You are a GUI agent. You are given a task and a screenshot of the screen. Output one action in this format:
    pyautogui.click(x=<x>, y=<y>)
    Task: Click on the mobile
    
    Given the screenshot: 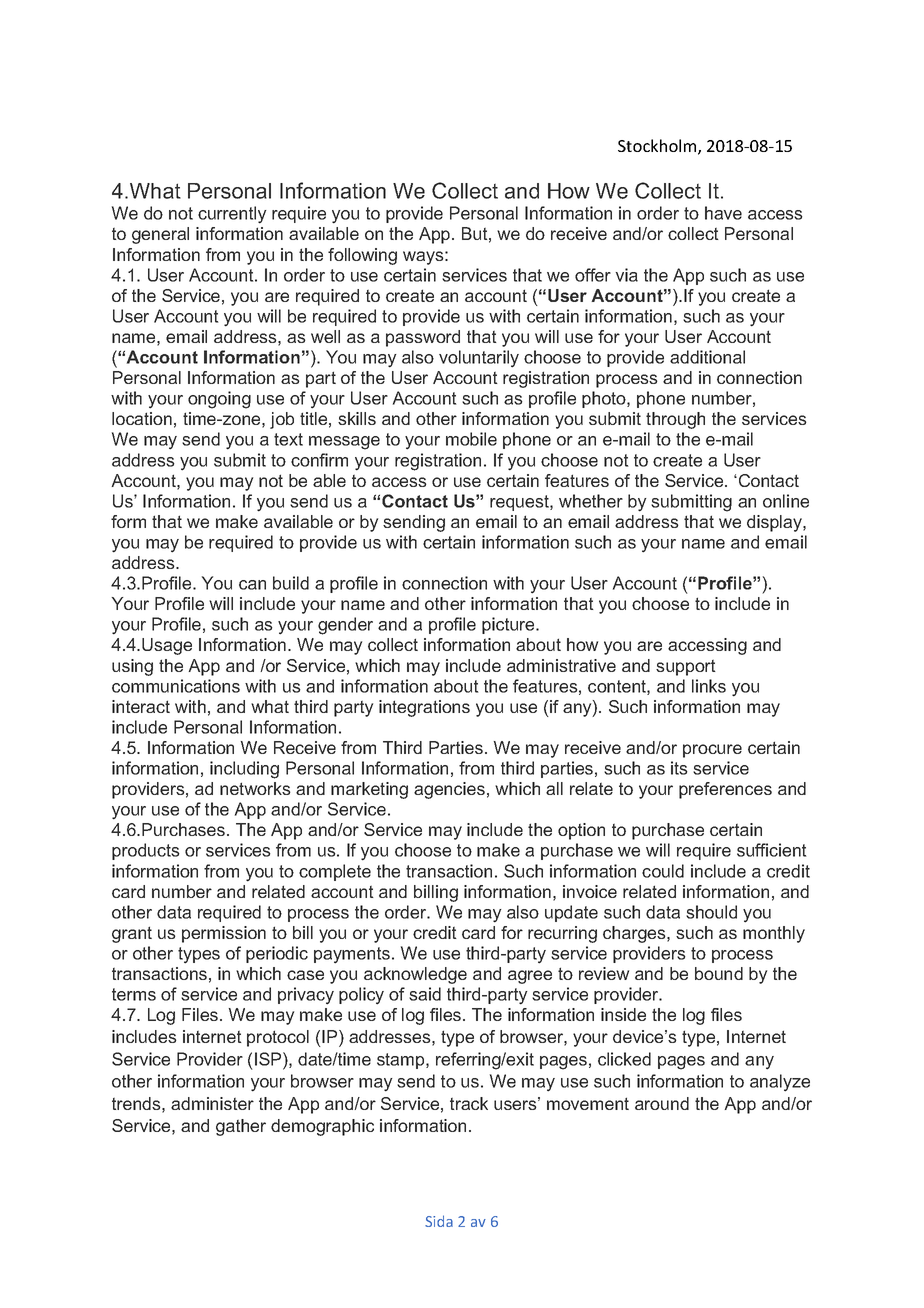 What is the action you would take?
    pyautogui.click(x=471, y=439)
